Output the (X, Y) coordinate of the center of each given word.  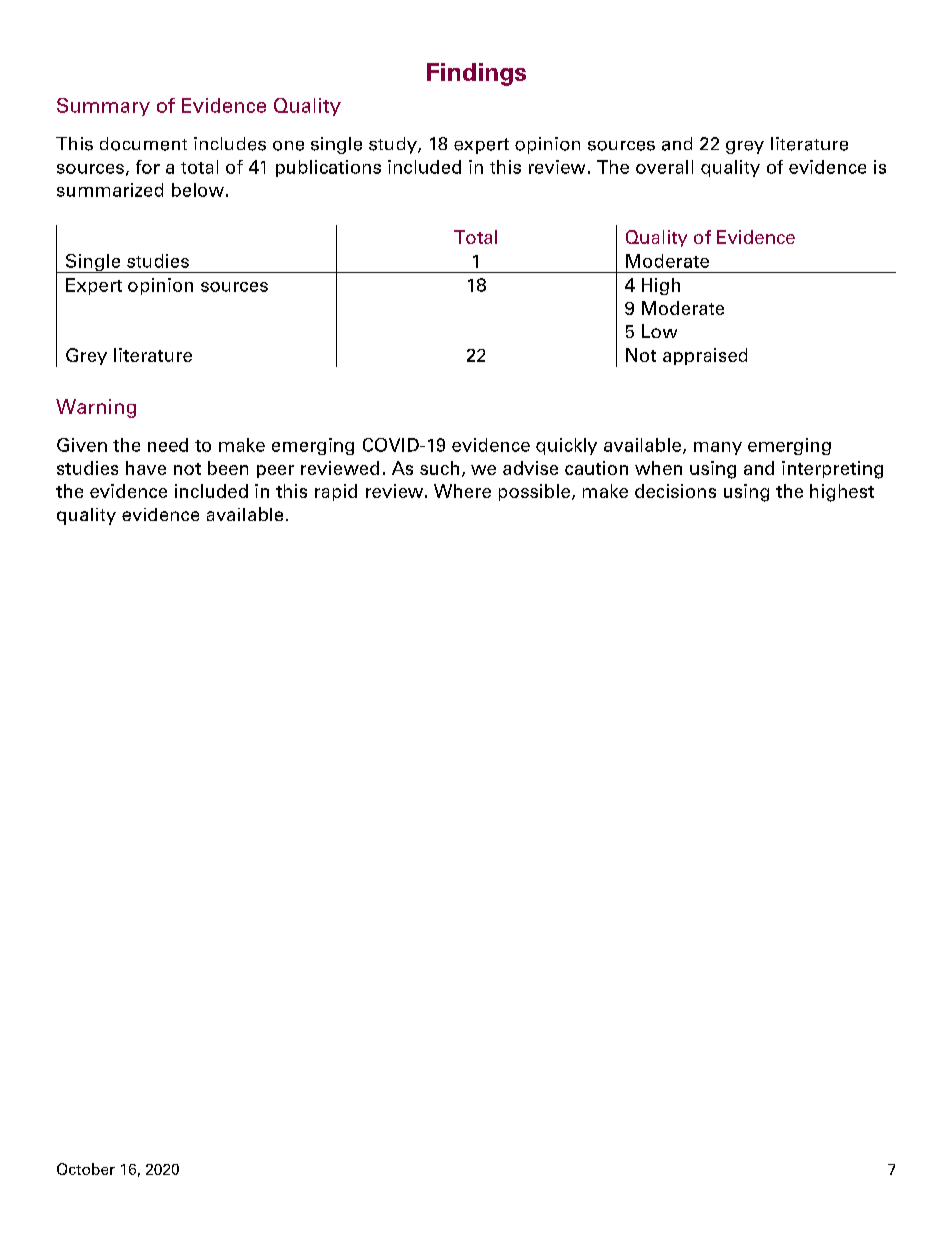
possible (534, 492)
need (168, 445)
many (718, 448)
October (86, 1169)
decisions (675, 491)
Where (462, 491)
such (439, 468)
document (143, 144)
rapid (336, 492)
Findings (476, 74)
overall (664, 167)
